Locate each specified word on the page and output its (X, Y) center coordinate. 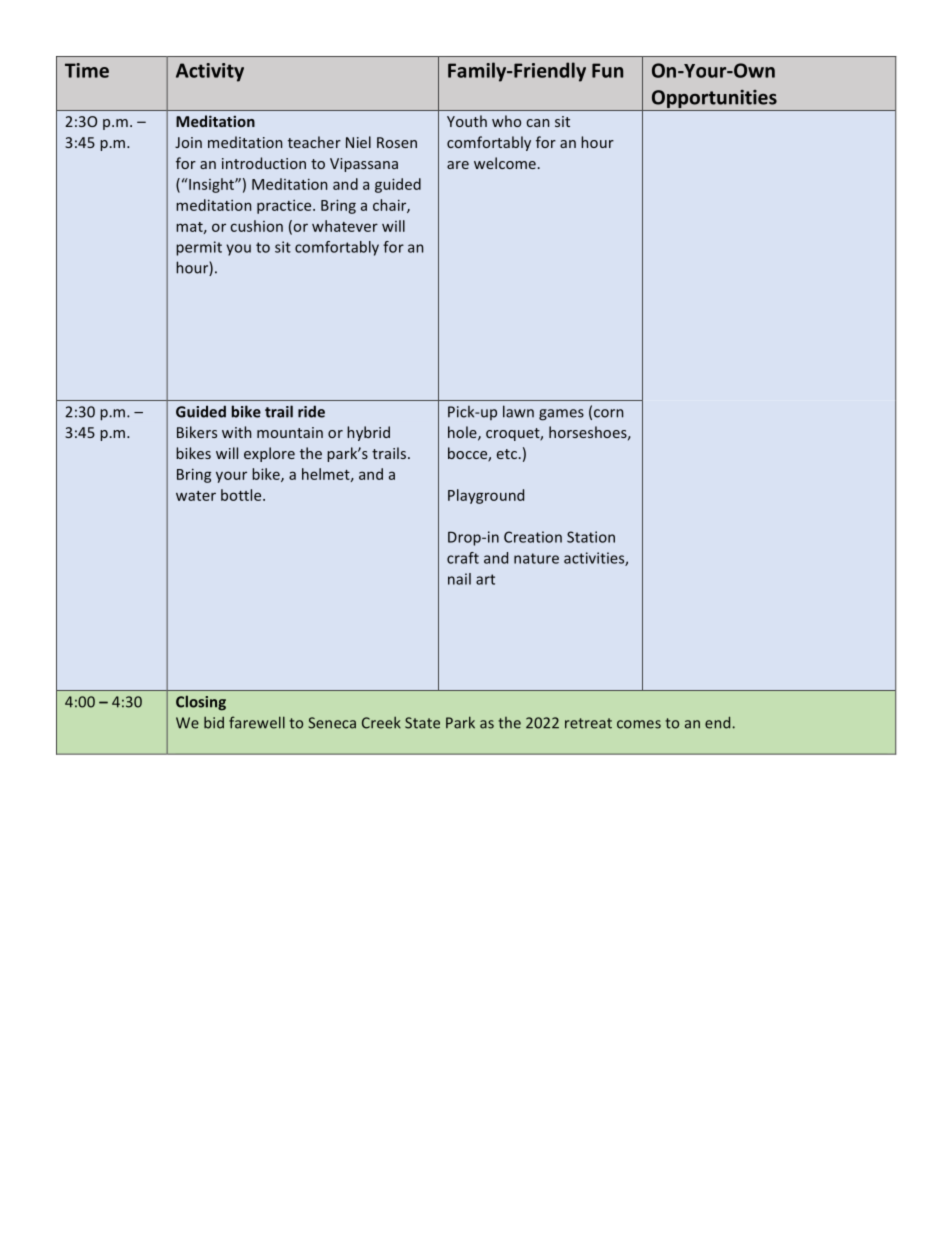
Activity (210, 72)
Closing (201, 703)
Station (591, 537)
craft (463, 558)
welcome (505, 163)
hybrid (368, 433)
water (196, 496)
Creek (381, 722)
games (561, 415)
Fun (607, 70)
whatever (345, 226)
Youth (467, 121)
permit (199, 248)
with (236, 432)
